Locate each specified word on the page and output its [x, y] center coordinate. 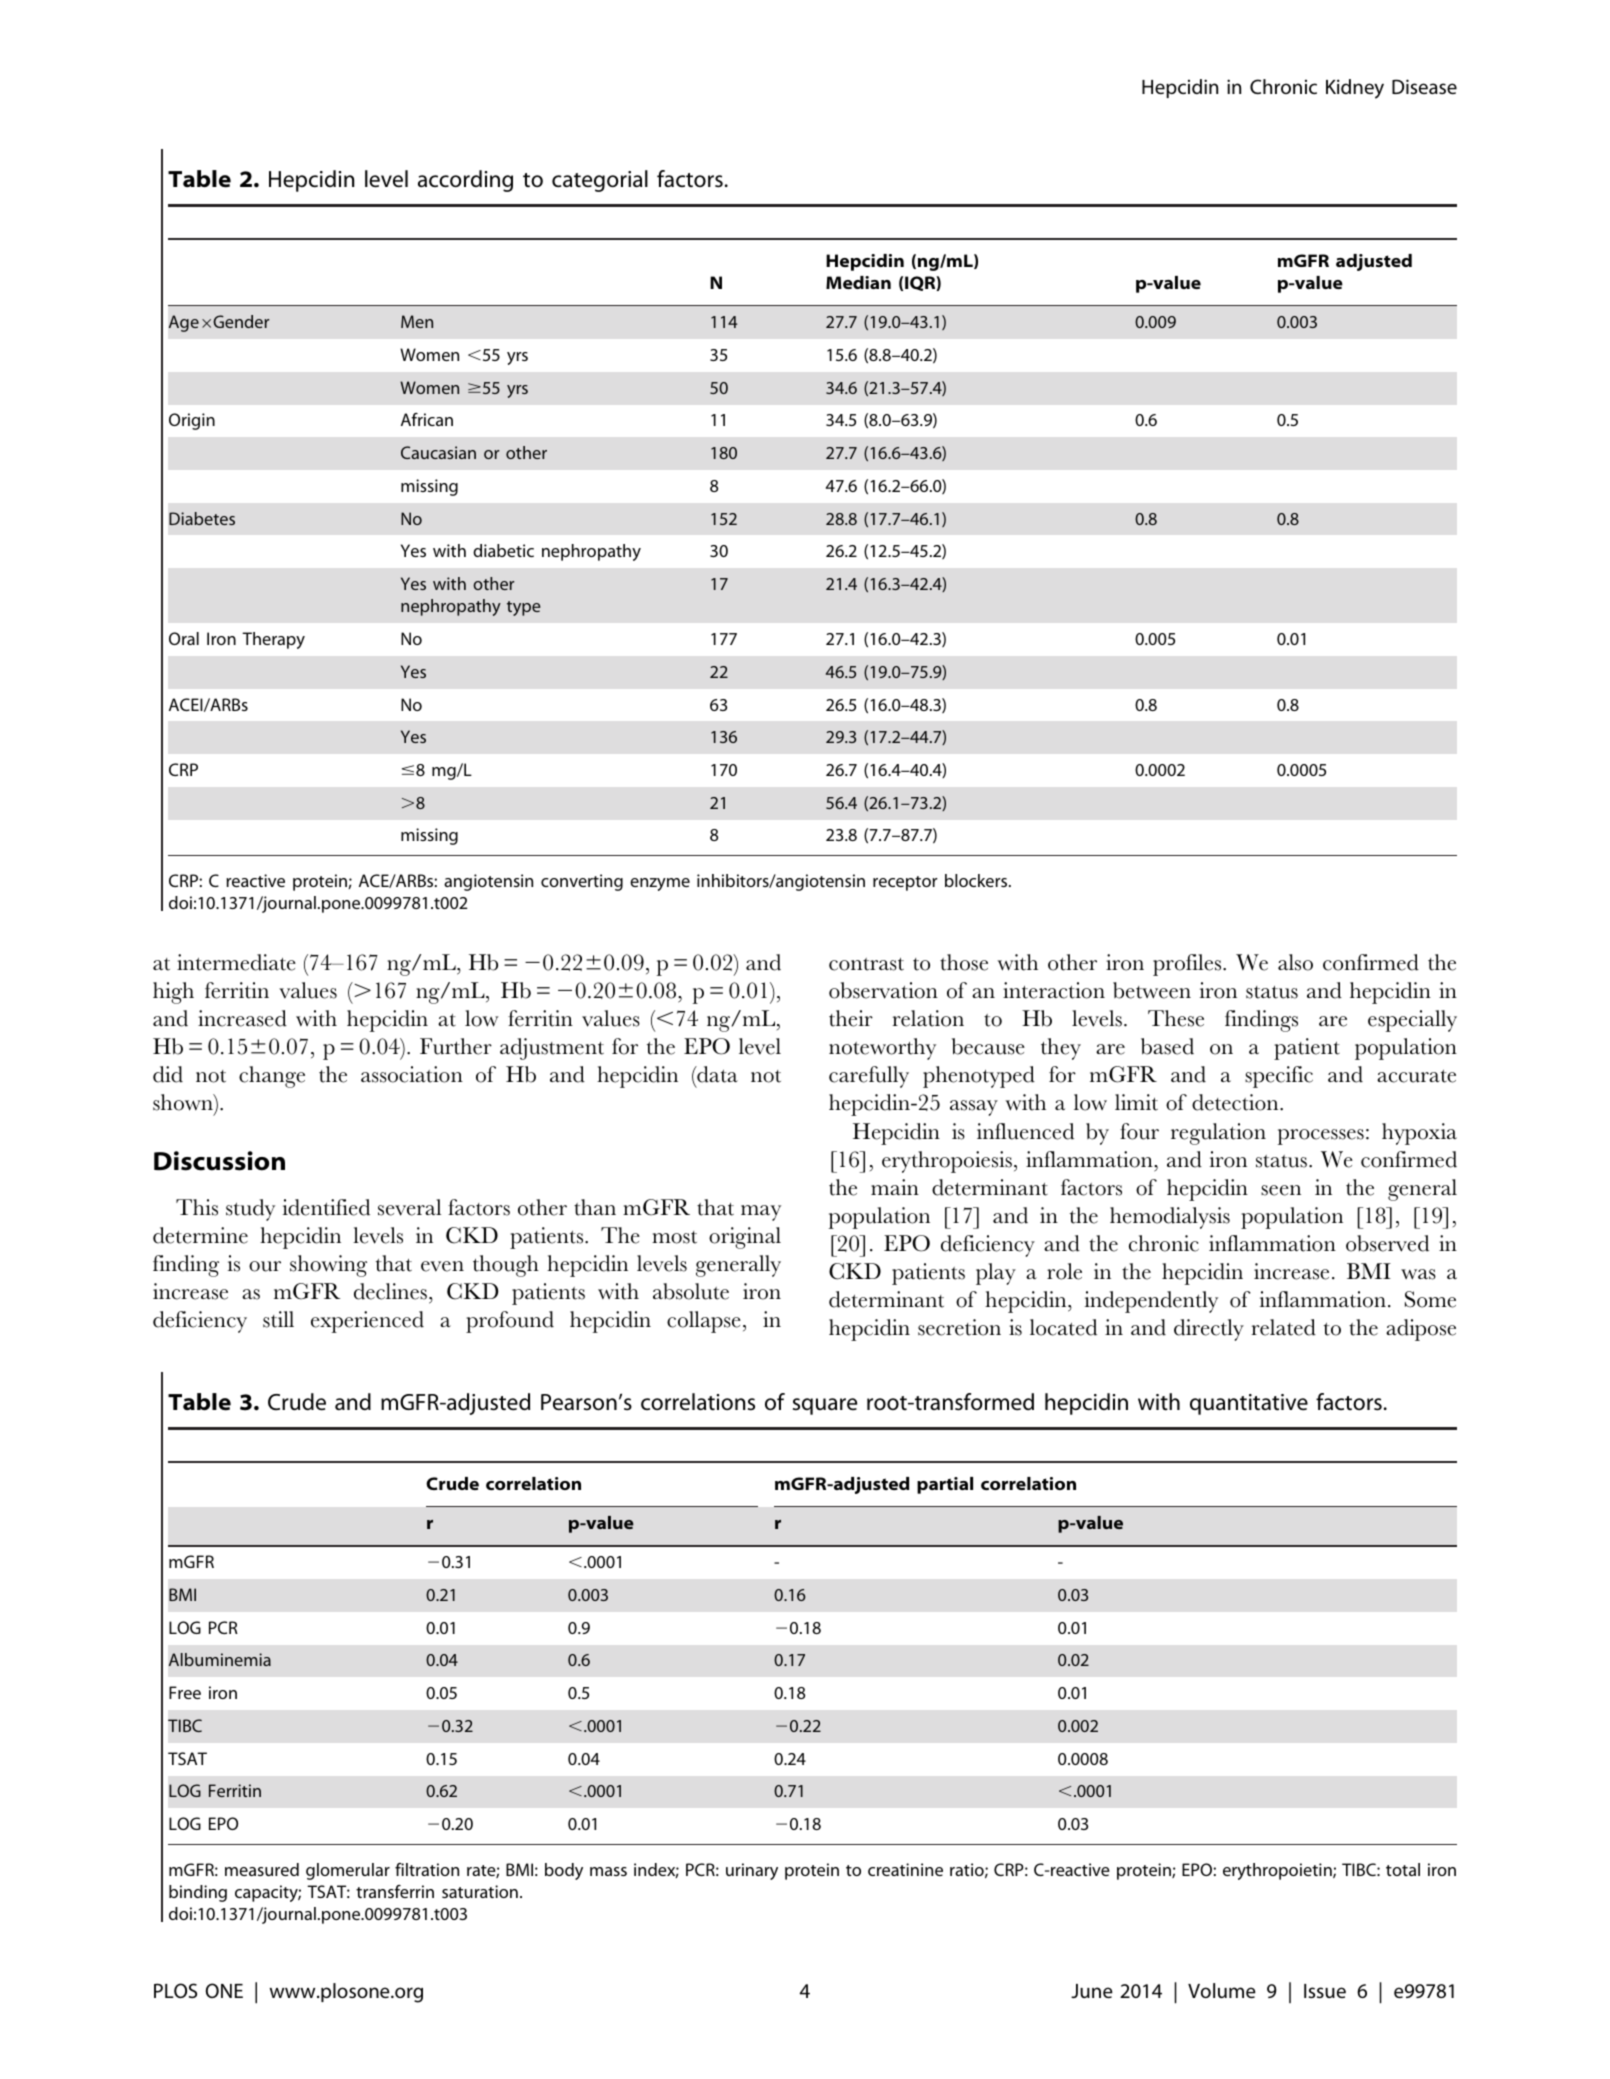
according [465, 181]
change [272, 1077]
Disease [1424, 86]
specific [1279, 1077]
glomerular [348, 1871]
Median [858, 282]
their [851, 1018]
